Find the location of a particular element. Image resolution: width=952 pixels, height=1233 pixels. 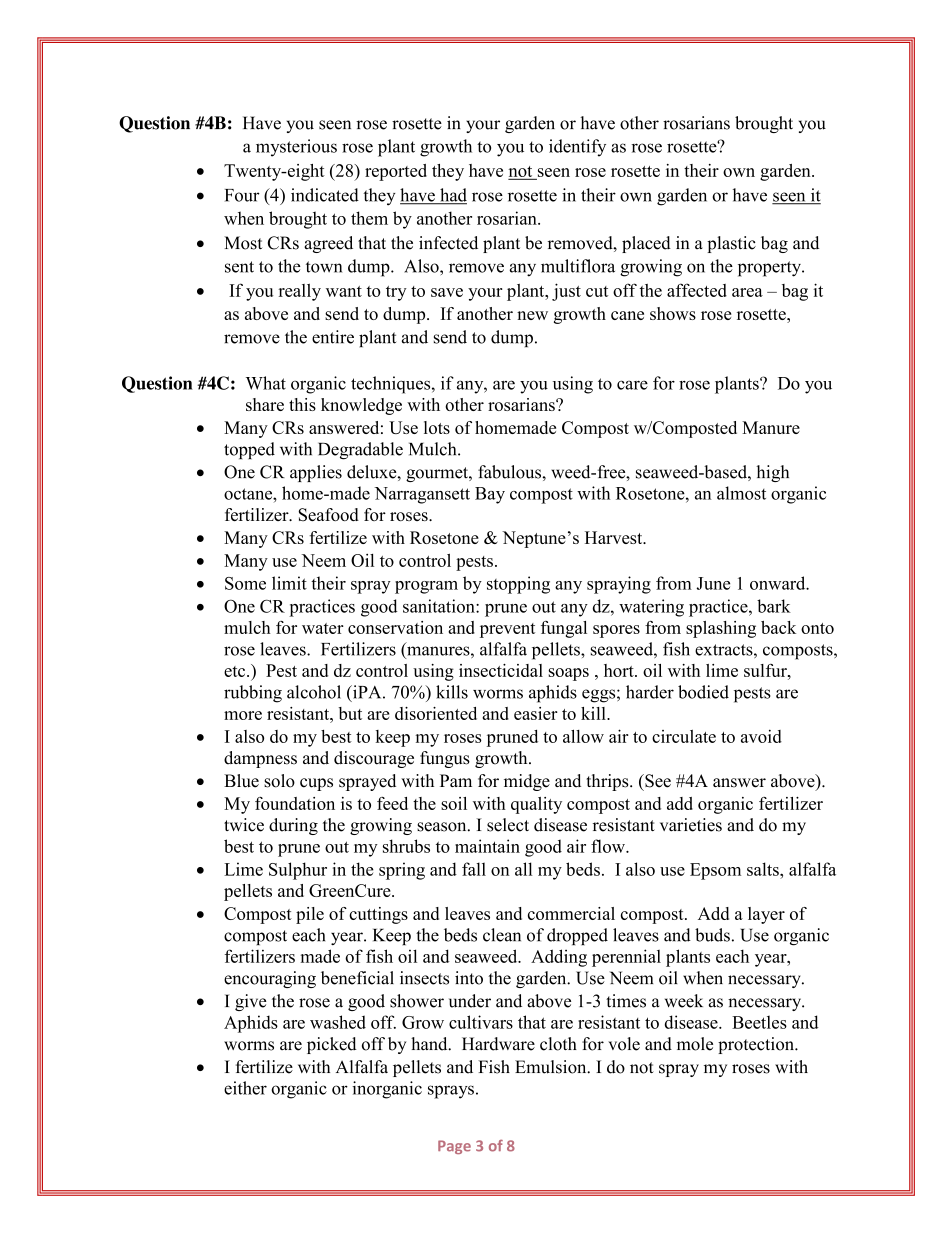

alcohol is located at coordinates (314, 692).
